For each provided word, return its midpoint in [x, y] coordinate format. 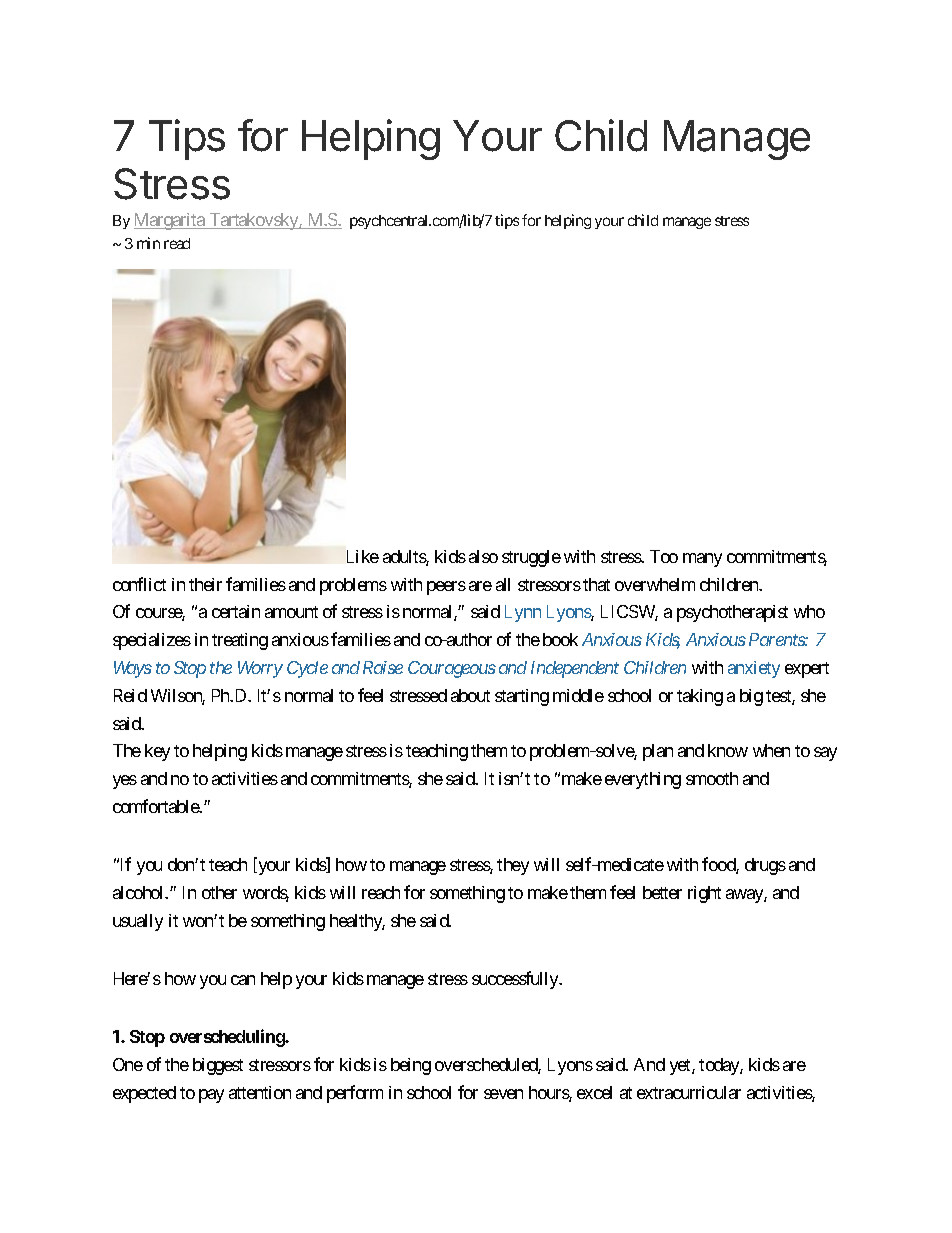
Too [664, 556]
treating [240, 641]
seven [503, 1094]
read [177, 243]
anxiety [754, 669]
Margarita [170, 221]
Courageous [452, 669]
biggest [218, 1066]
